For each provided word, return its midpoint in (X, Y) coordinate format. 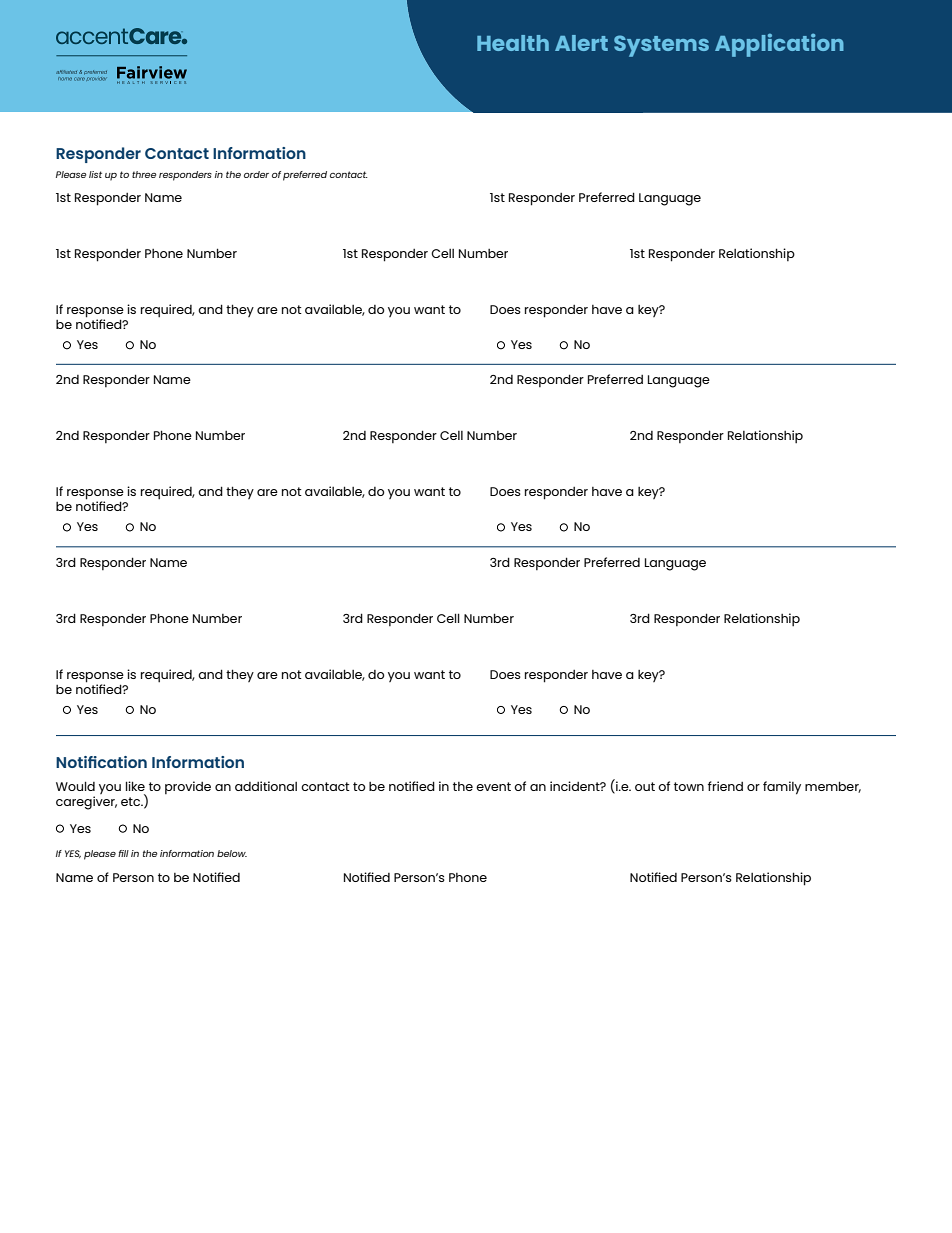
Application (779, 45)
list (95, 174)
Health (513, 43)
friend (725, 786)
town (689, 786)
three (144, 174)
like (135, 786)
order (256, 174)
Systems (661, 46)
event (493, 786)
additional (266, 786)
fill (123, 853)
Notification (101, 762)
